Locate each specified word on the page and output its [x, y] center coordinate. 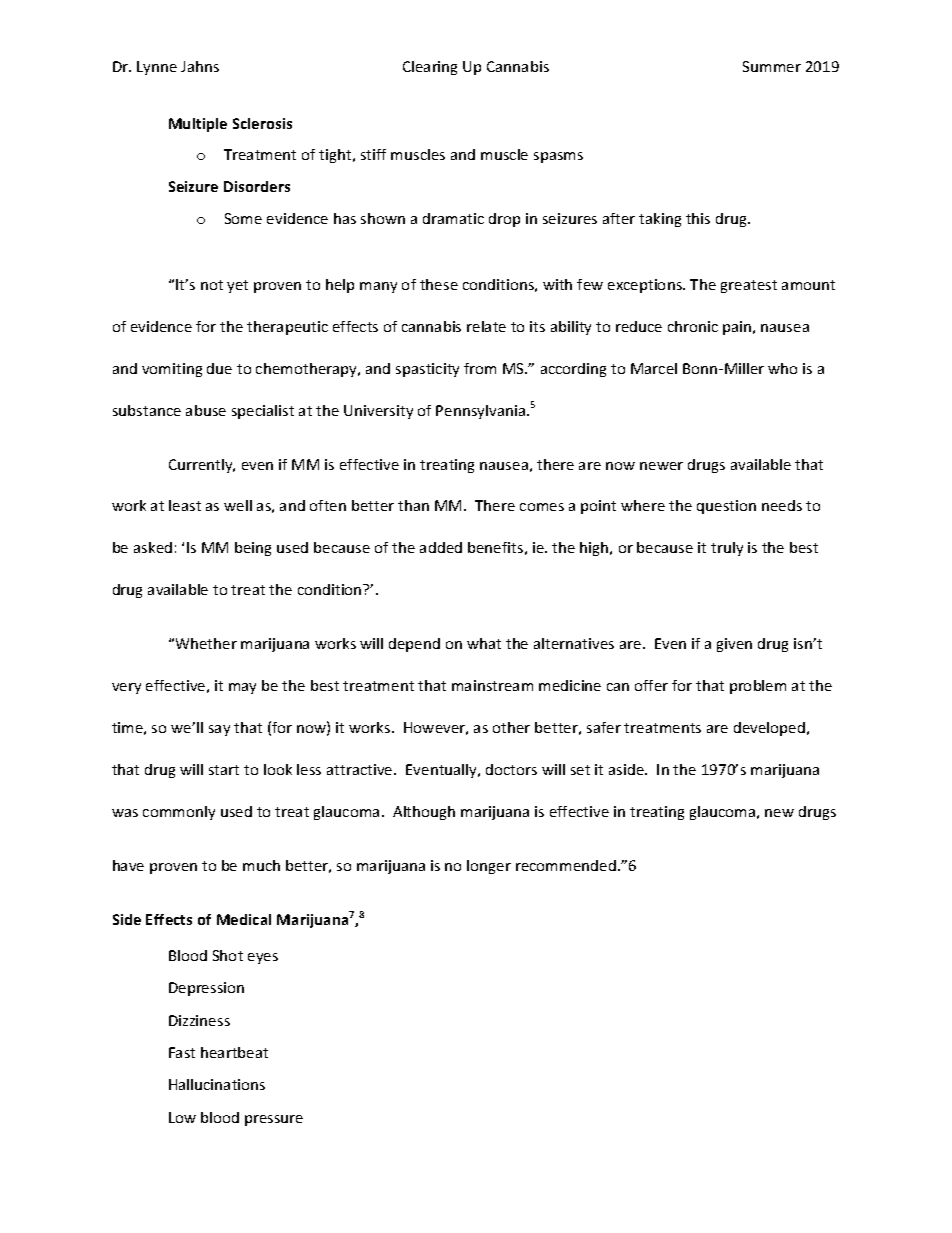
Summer [772, 66]
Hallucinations [217, 1084]
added [441, 547]
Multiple [198, 125]
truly [727, 549]
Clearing [430, 68]
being [253, 549]
